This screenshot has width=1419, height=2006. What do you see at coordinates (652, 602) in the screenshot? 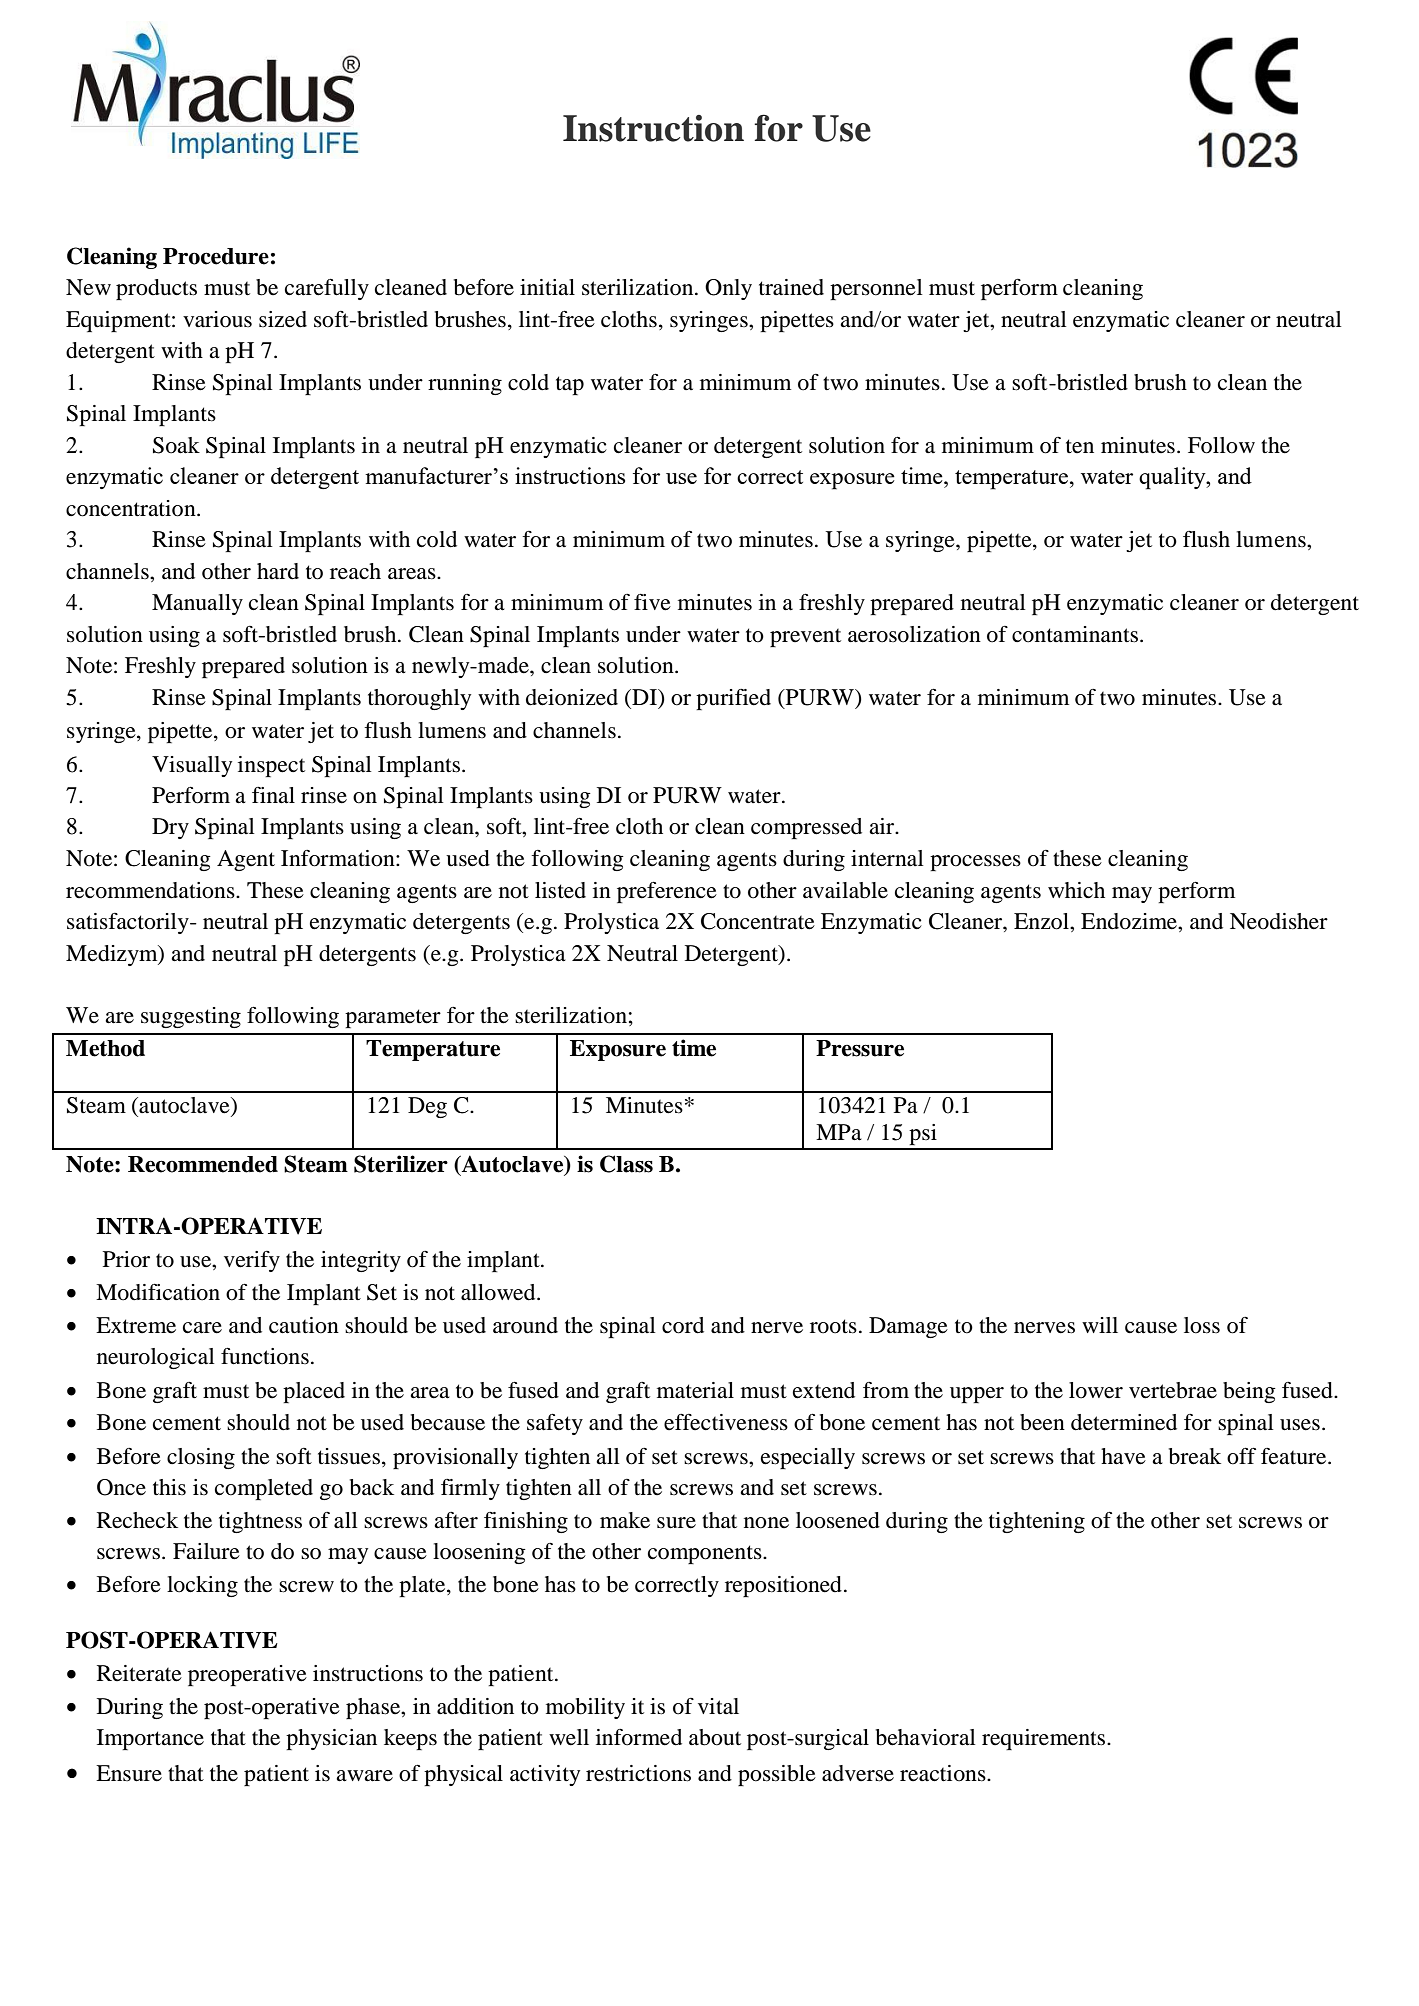
I see `five` at bounding box center [652, 602].
